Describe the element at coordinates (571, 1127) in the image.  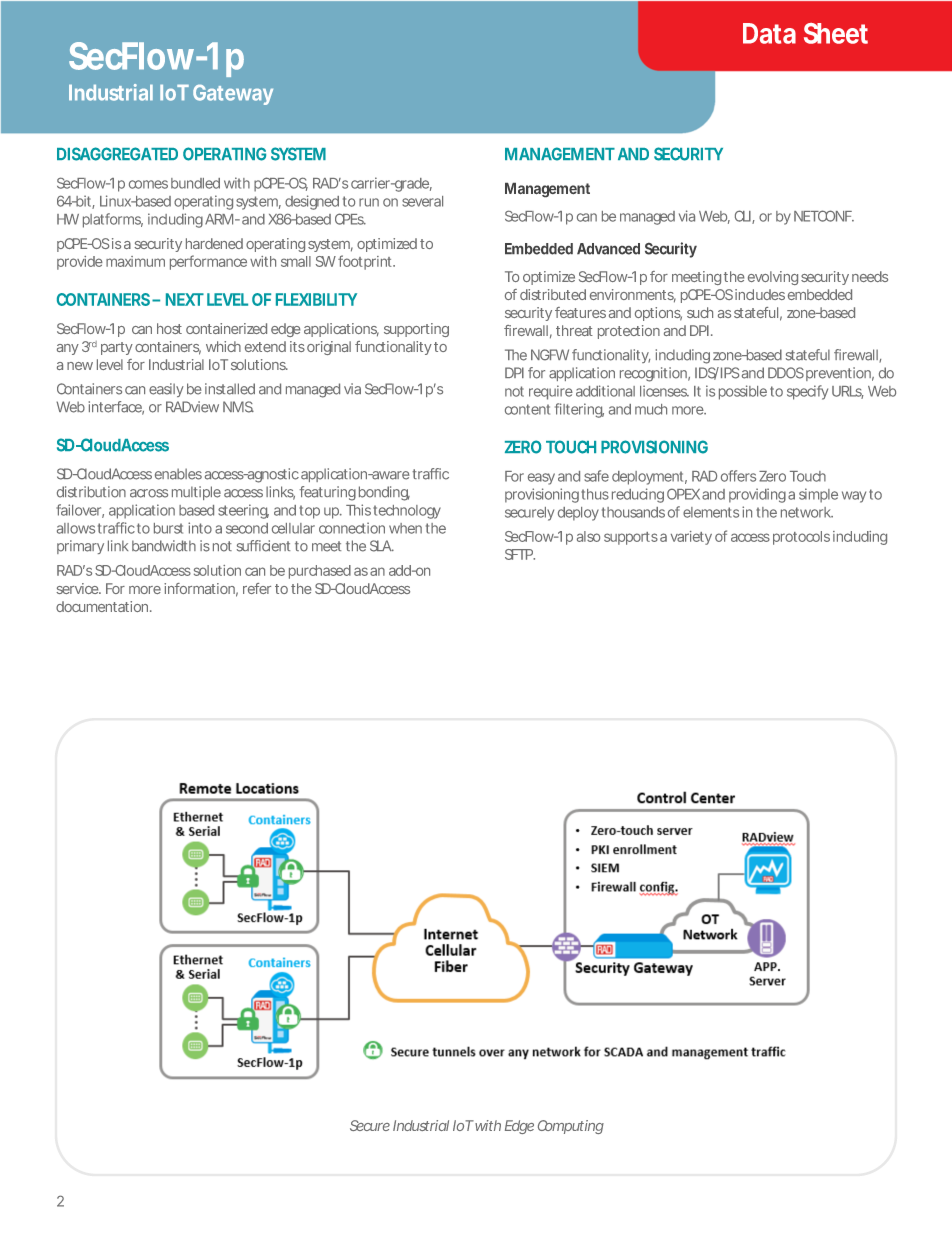
I see `Computing` at that location.
